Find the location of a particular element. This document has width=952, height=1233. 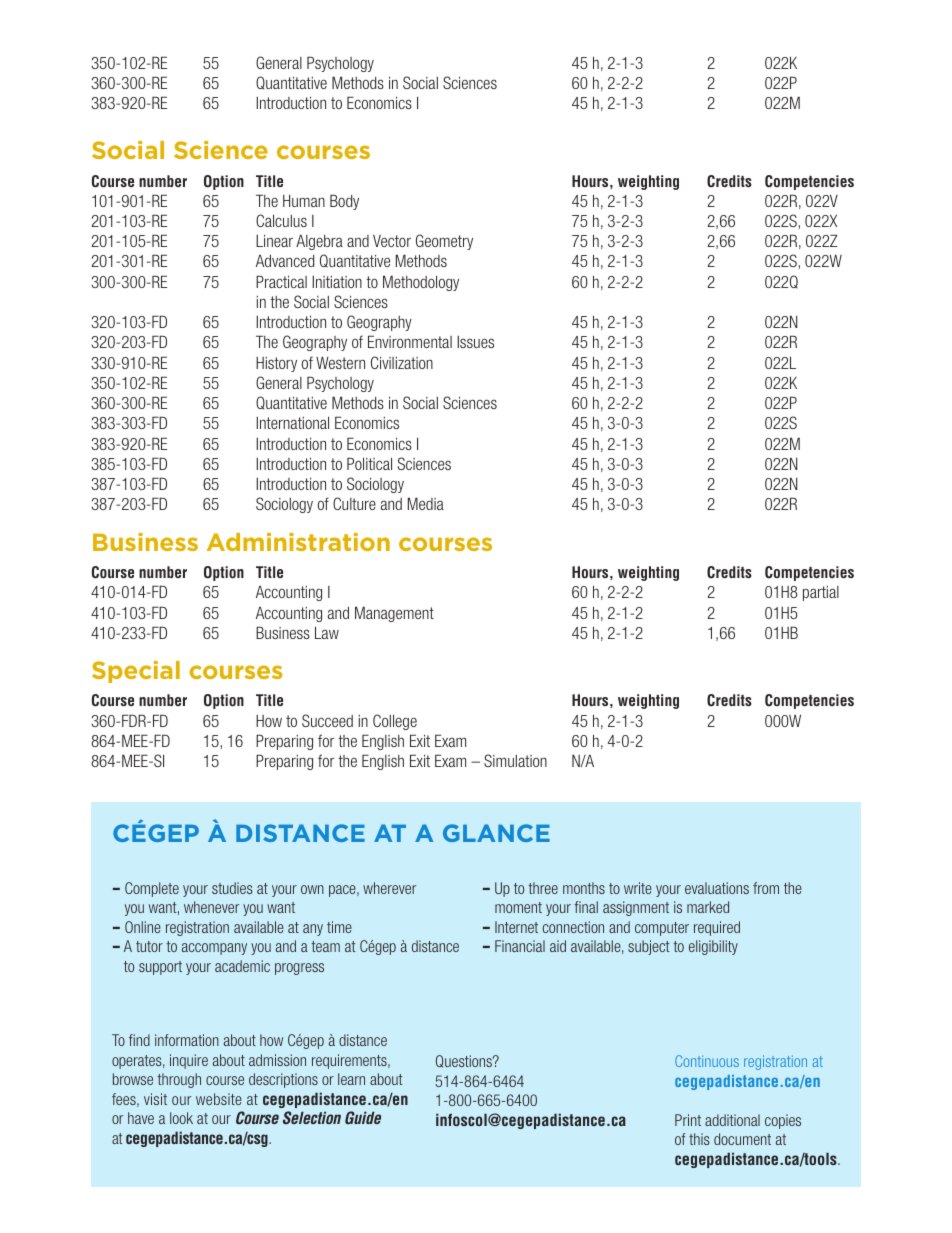

Linear is located at coordinates (274, 240).
